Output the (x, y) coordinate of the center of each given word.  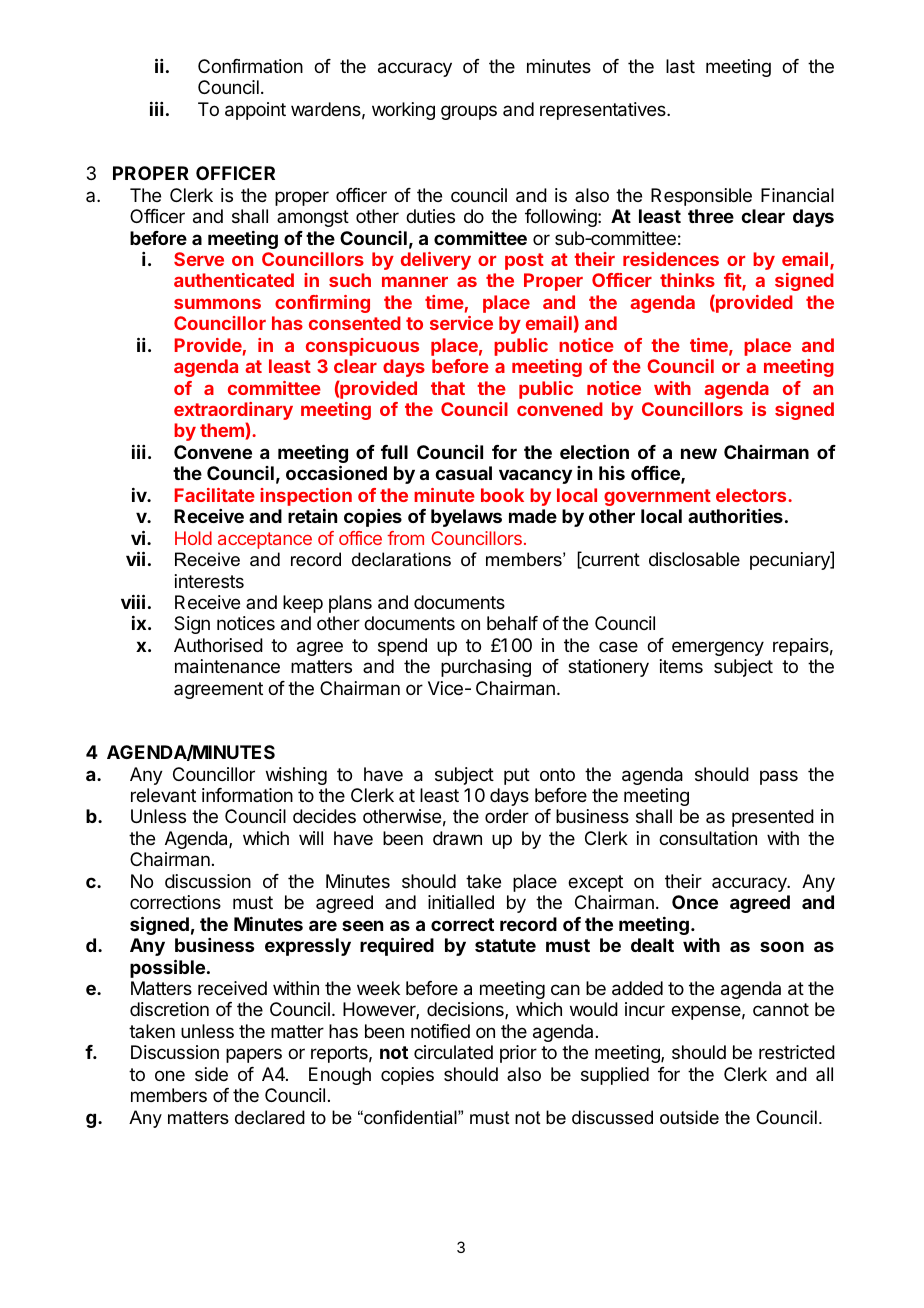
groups (469, 112)
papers (254, 1055)
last (680, 66)
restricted (797, 1052)
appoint (255, 111)
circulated (453, 1052)
